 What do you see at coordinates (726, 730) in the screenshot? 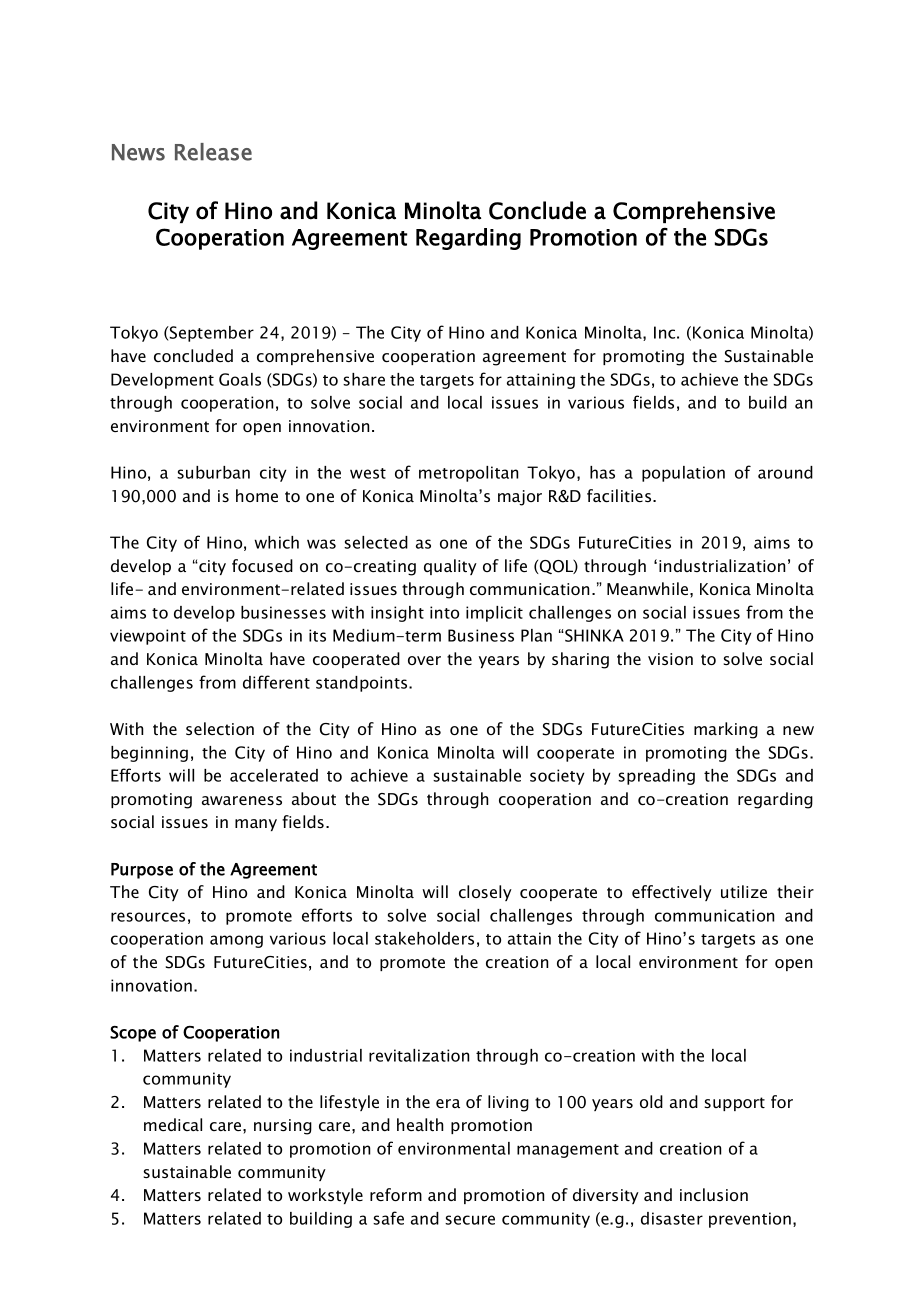
I see `marking` at bounding box center [726, 730].
